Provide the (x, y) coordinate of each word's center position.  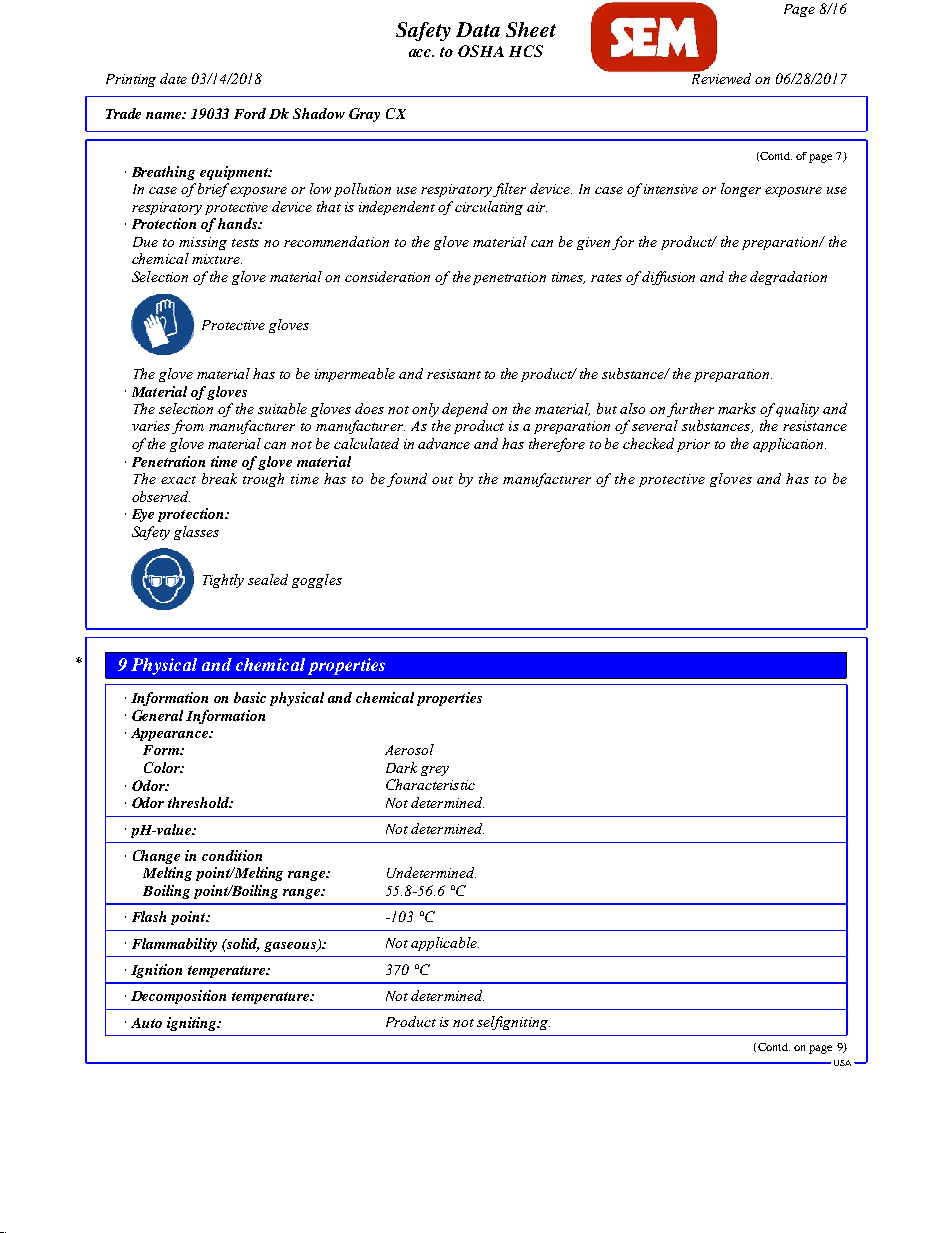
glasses (196, 533)
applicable (445, 944)
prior (693, 445)
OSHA (481, 51)
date (173, 78)
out (442, 480)
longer (741, 190)
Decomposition (178, 997)
